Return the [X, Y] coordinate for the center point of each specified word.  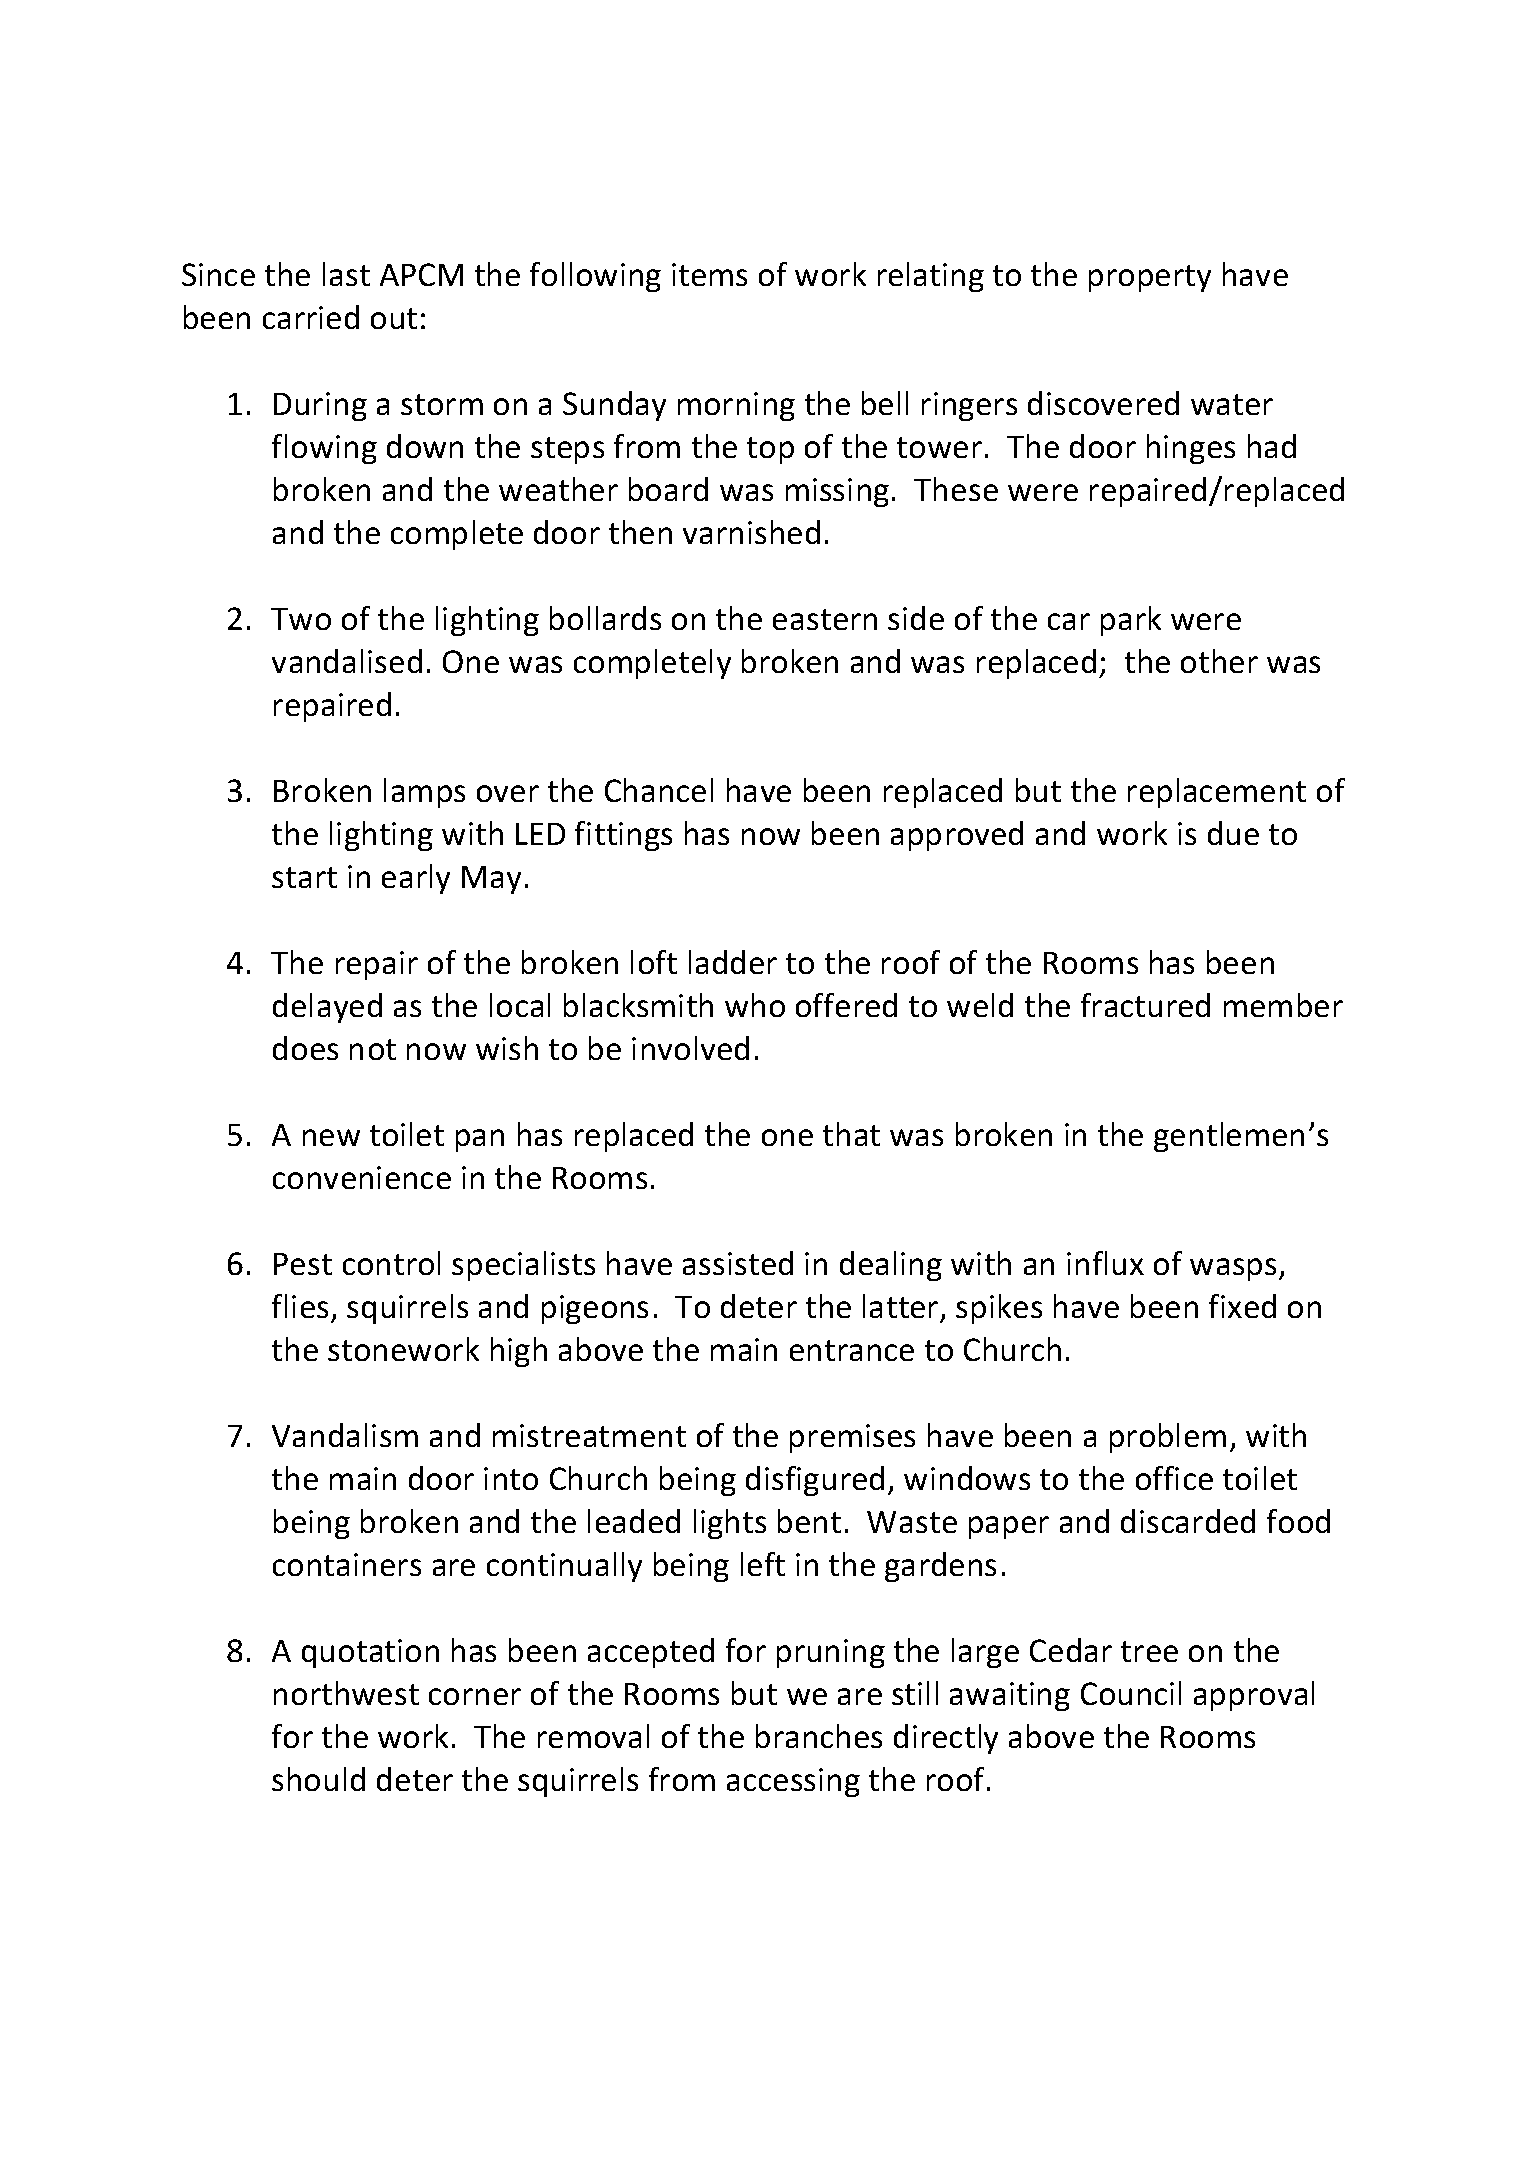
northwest [346, 1693]
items [709, 274]
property [1150, 278]
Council [1131, 1693]
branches [819, 1736]
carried [311, 317]
